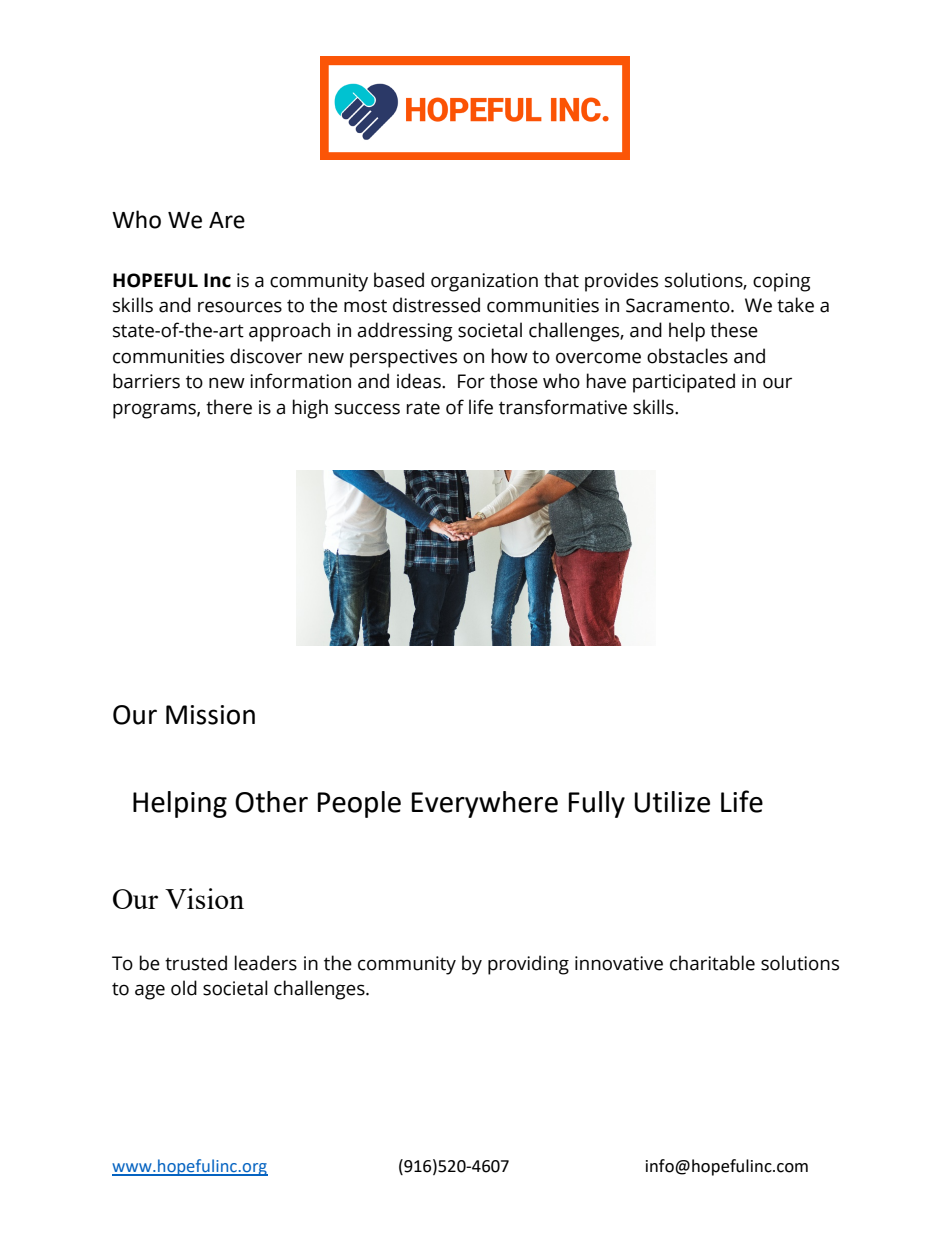  What do you see at coordinates (672, 802) in the image?
I see `Utilize` at bounding box center [672, 802].
